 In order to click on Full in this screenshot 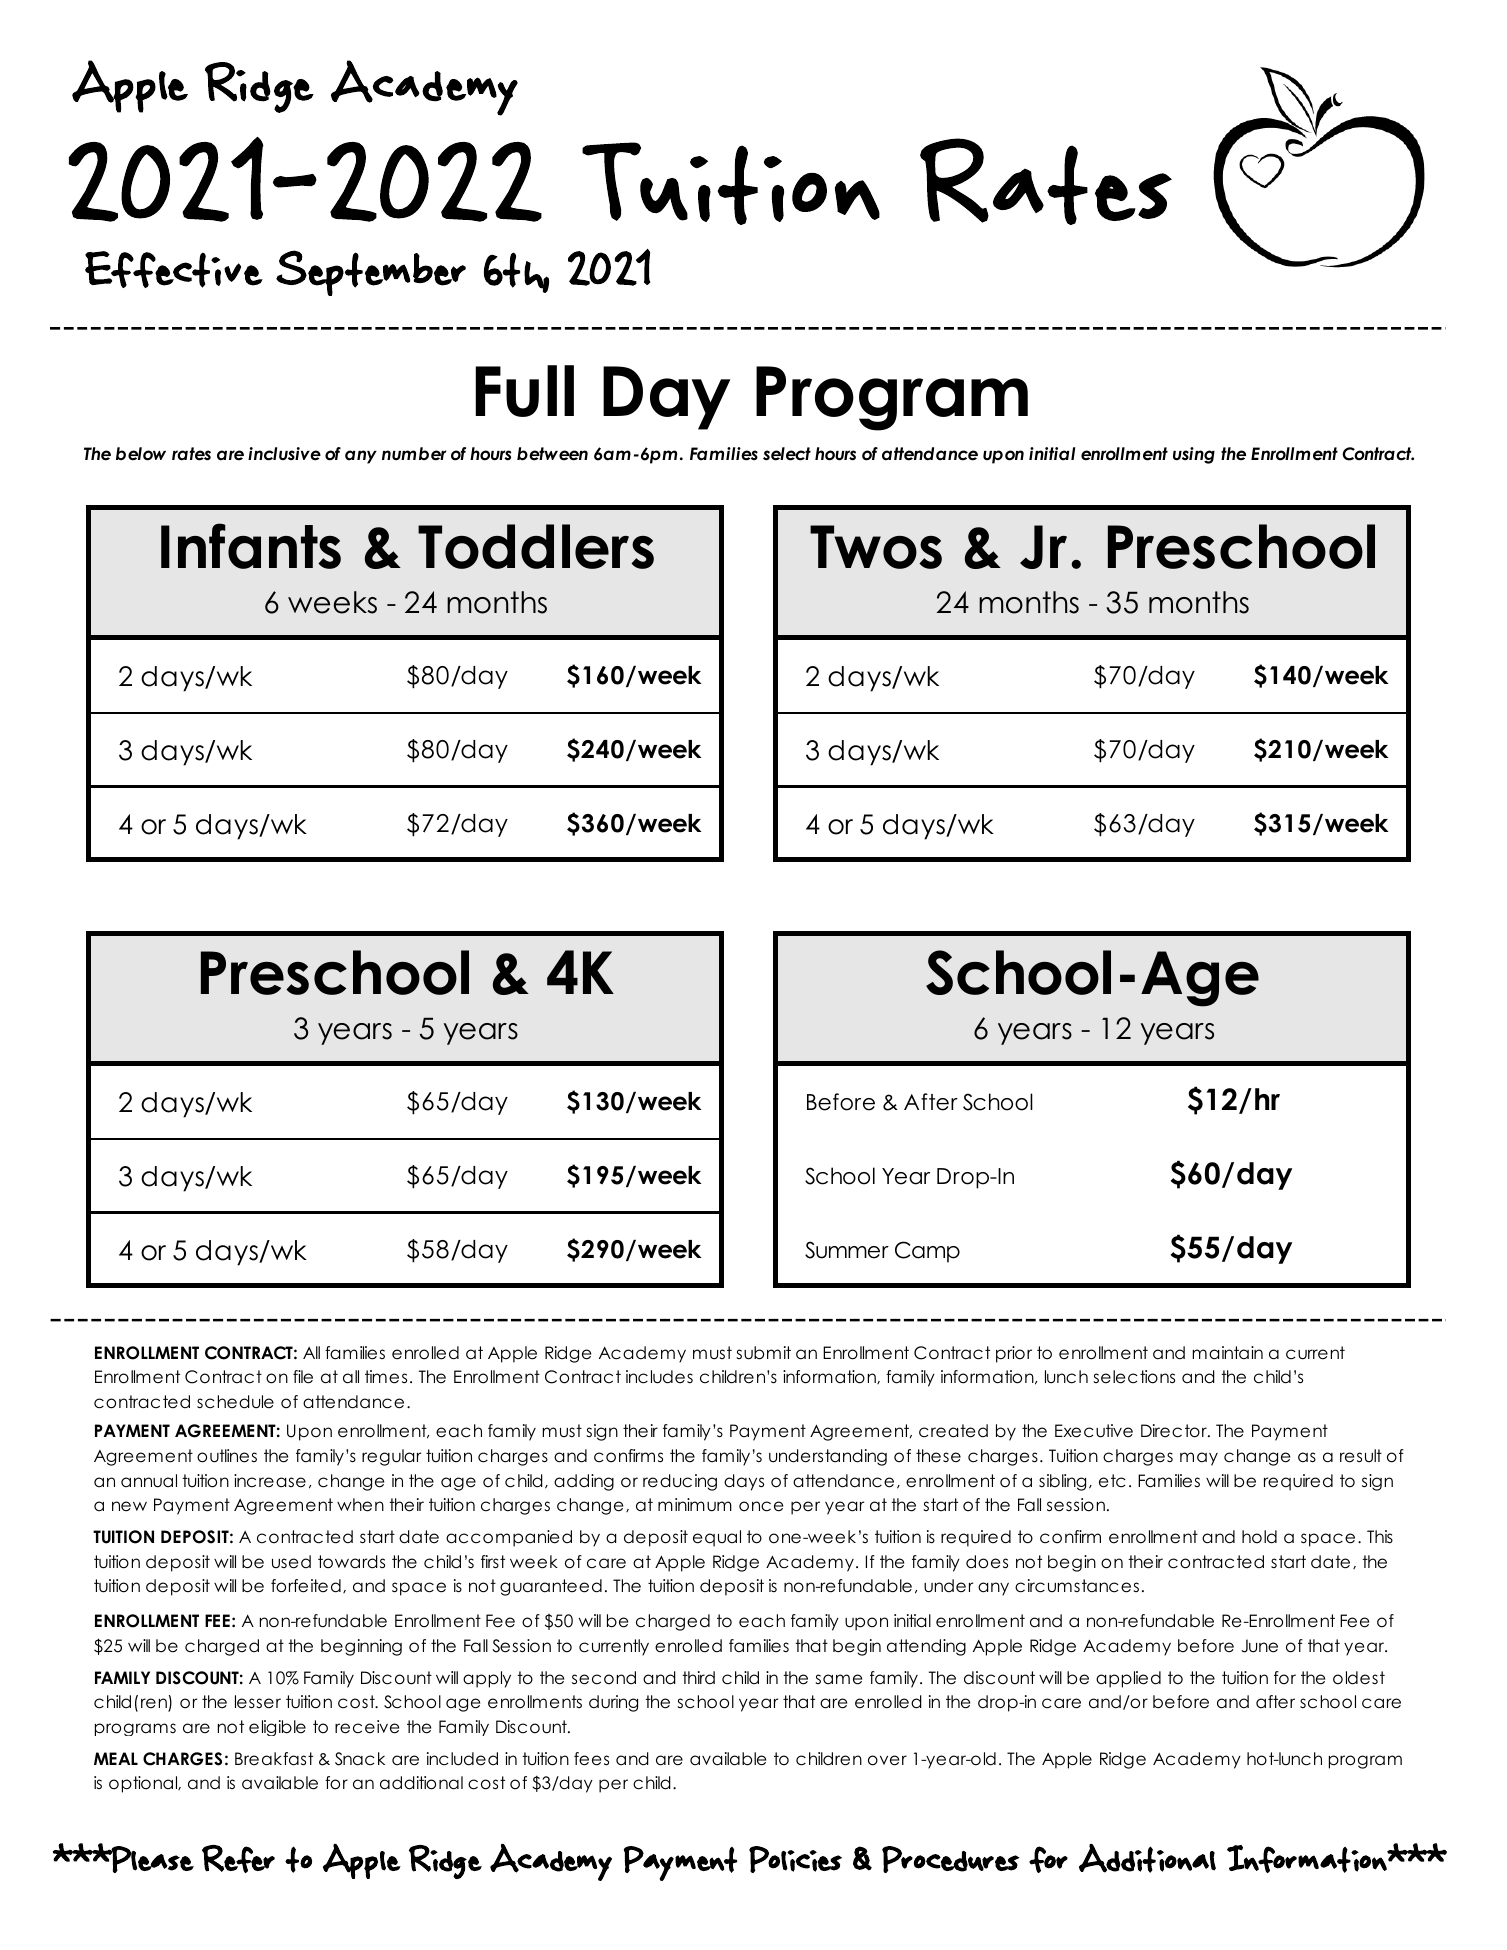, I will do `click(524, 391)`.
